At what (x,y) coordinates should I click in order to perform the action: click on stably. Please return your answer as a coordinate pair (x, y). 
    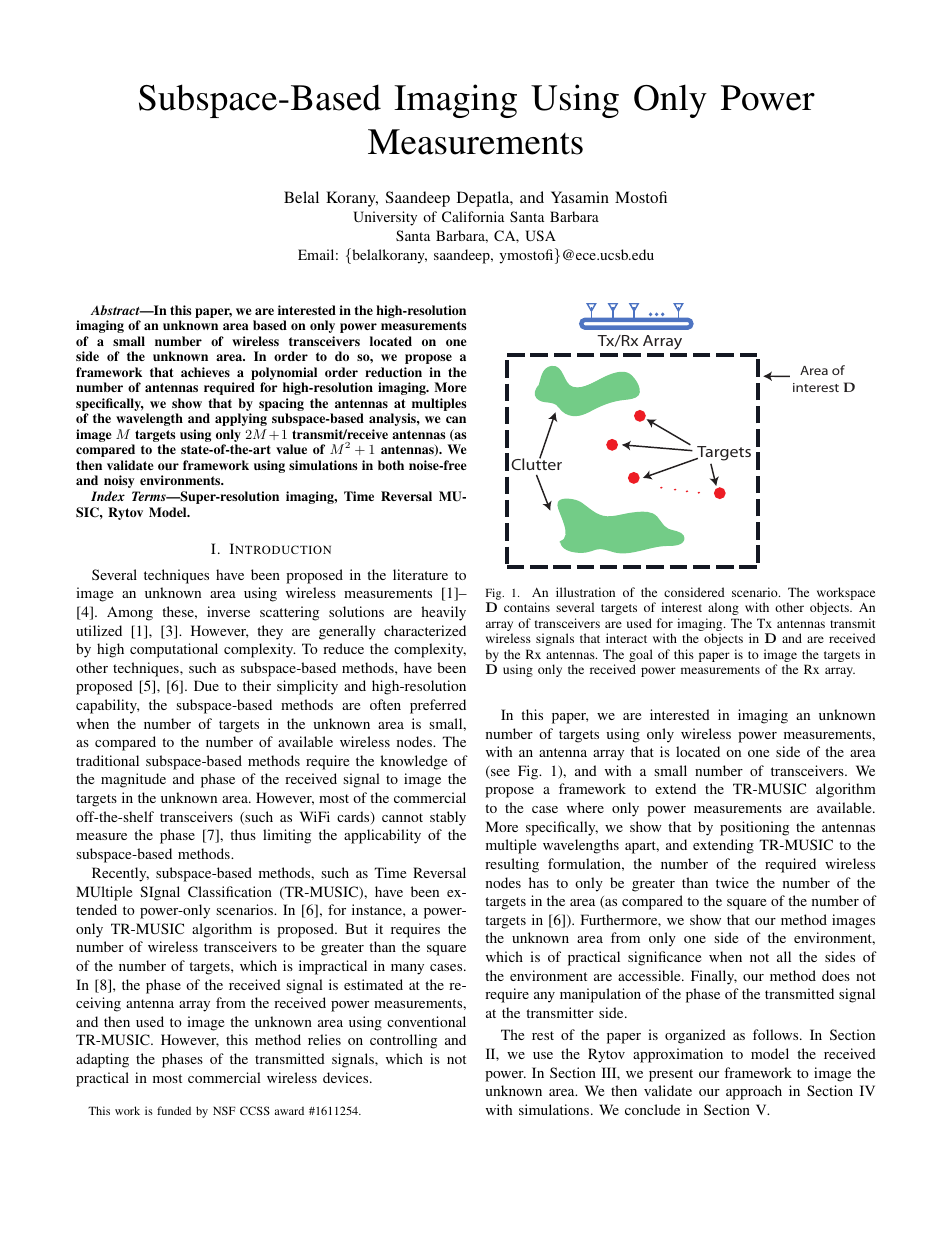
    Looking at the image, I should click on (448, 818).
